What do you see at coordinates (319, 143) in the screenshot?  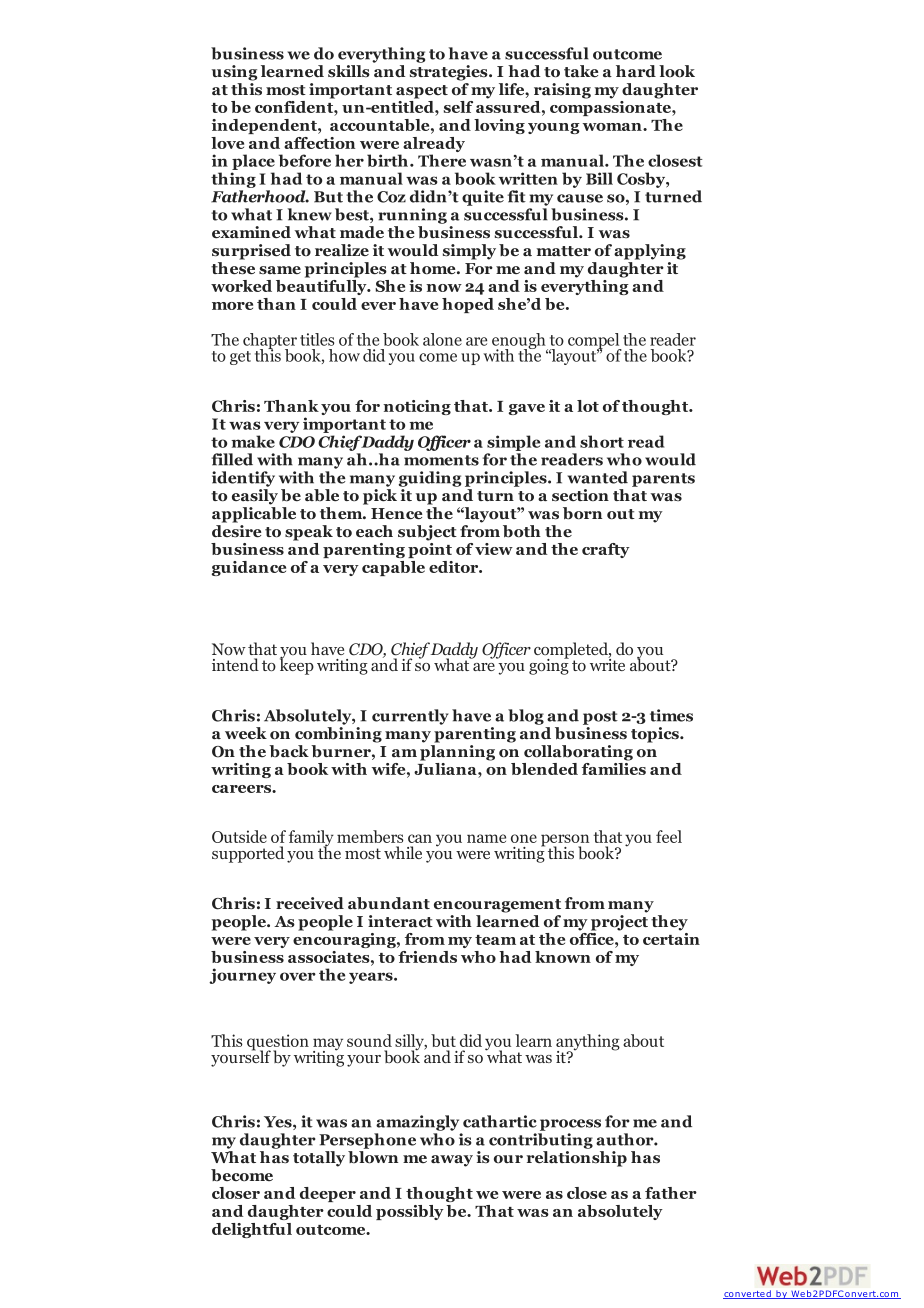 I see `affection` at bounding box center [319, 143].
